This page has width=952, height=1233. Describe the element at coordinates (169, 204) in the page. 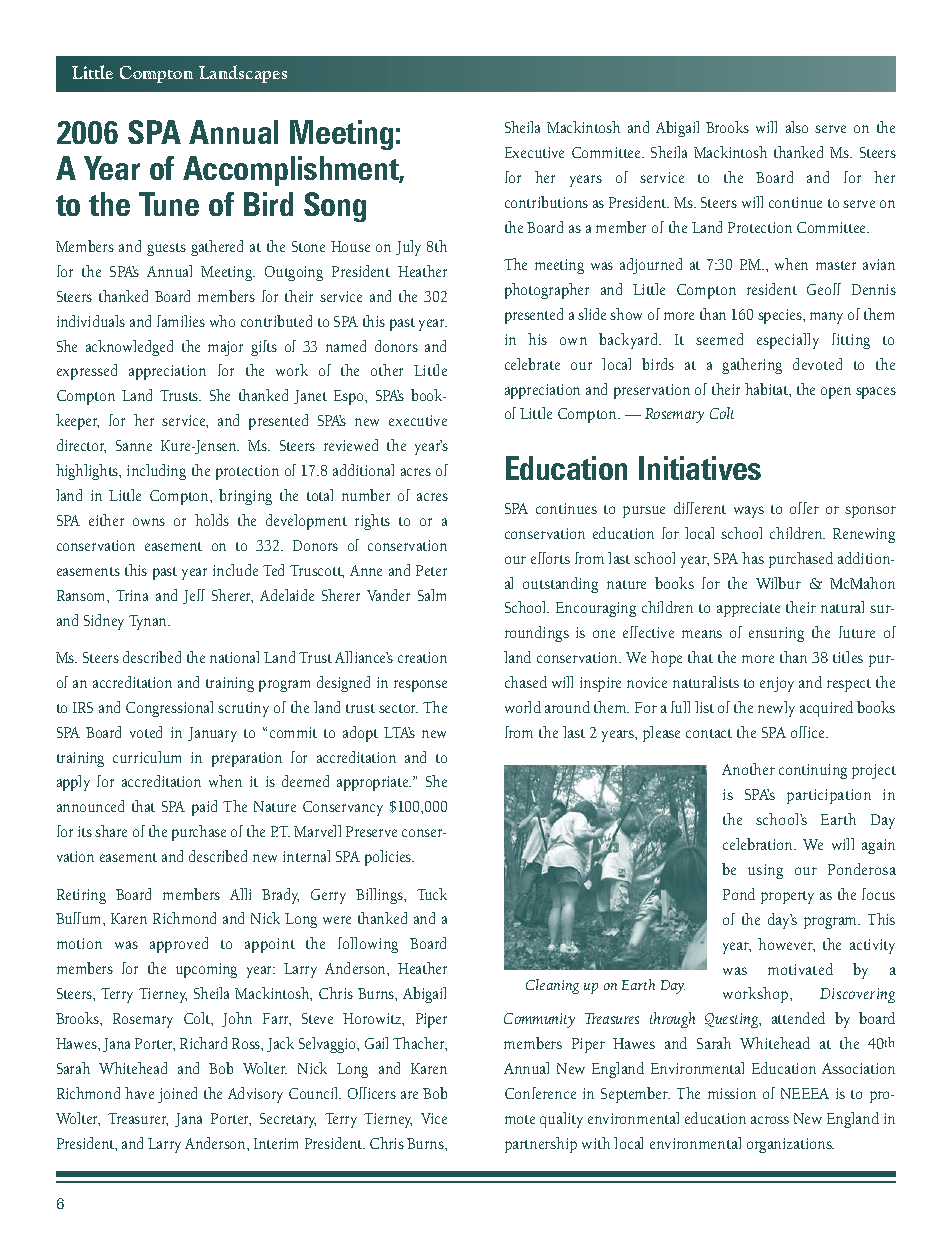

I see `Tune` at that location.
